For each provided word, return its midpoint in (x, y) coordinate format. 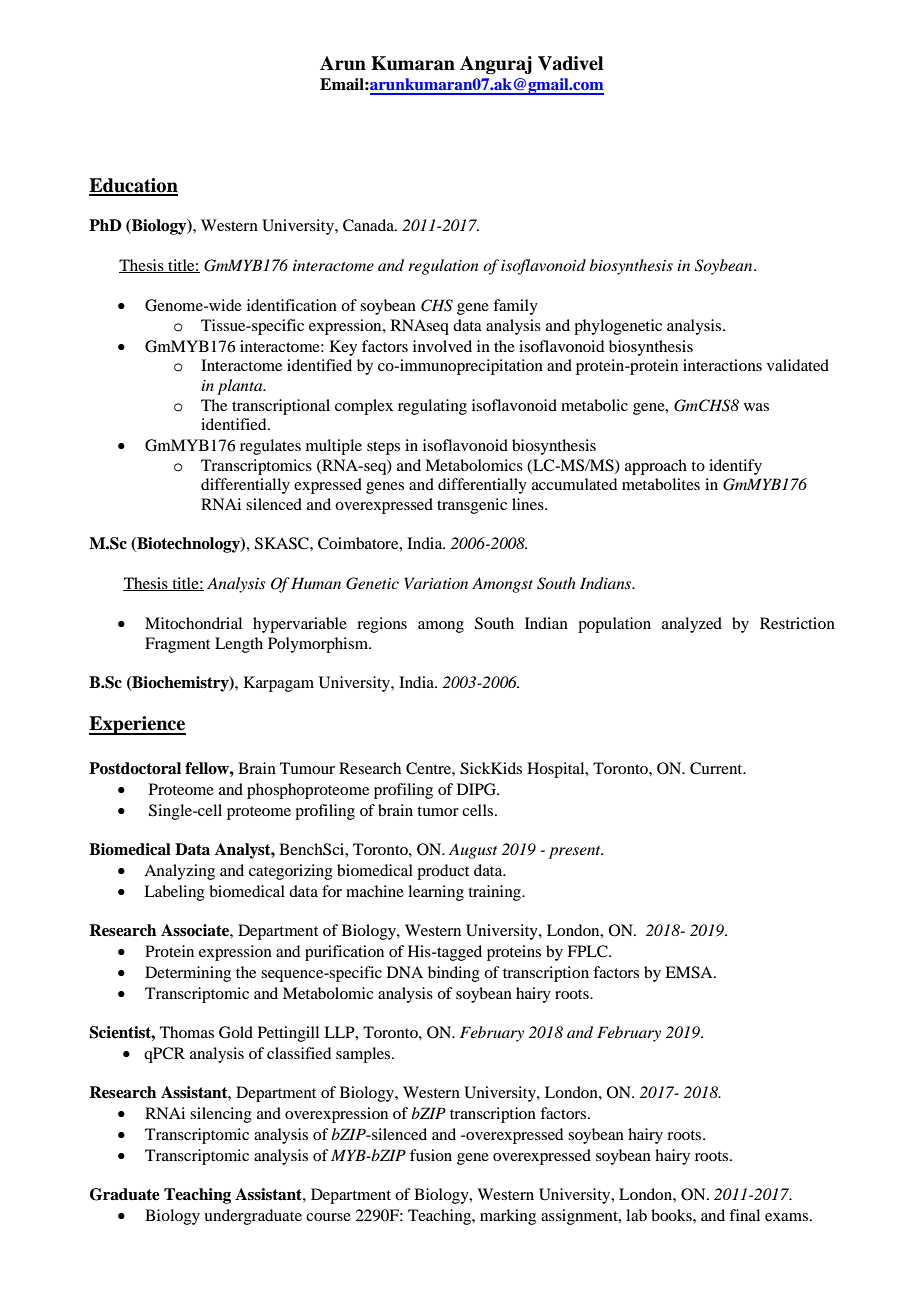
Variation (436, 583)
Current (717, 768)
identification (292, 305)
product (443, 872)
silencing (221, 1115)
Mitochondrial (193, 623)
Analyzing (179, 872)
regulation (443, 267)
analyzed (692, 625)
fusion (431, 1155)
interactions (722, 365)
